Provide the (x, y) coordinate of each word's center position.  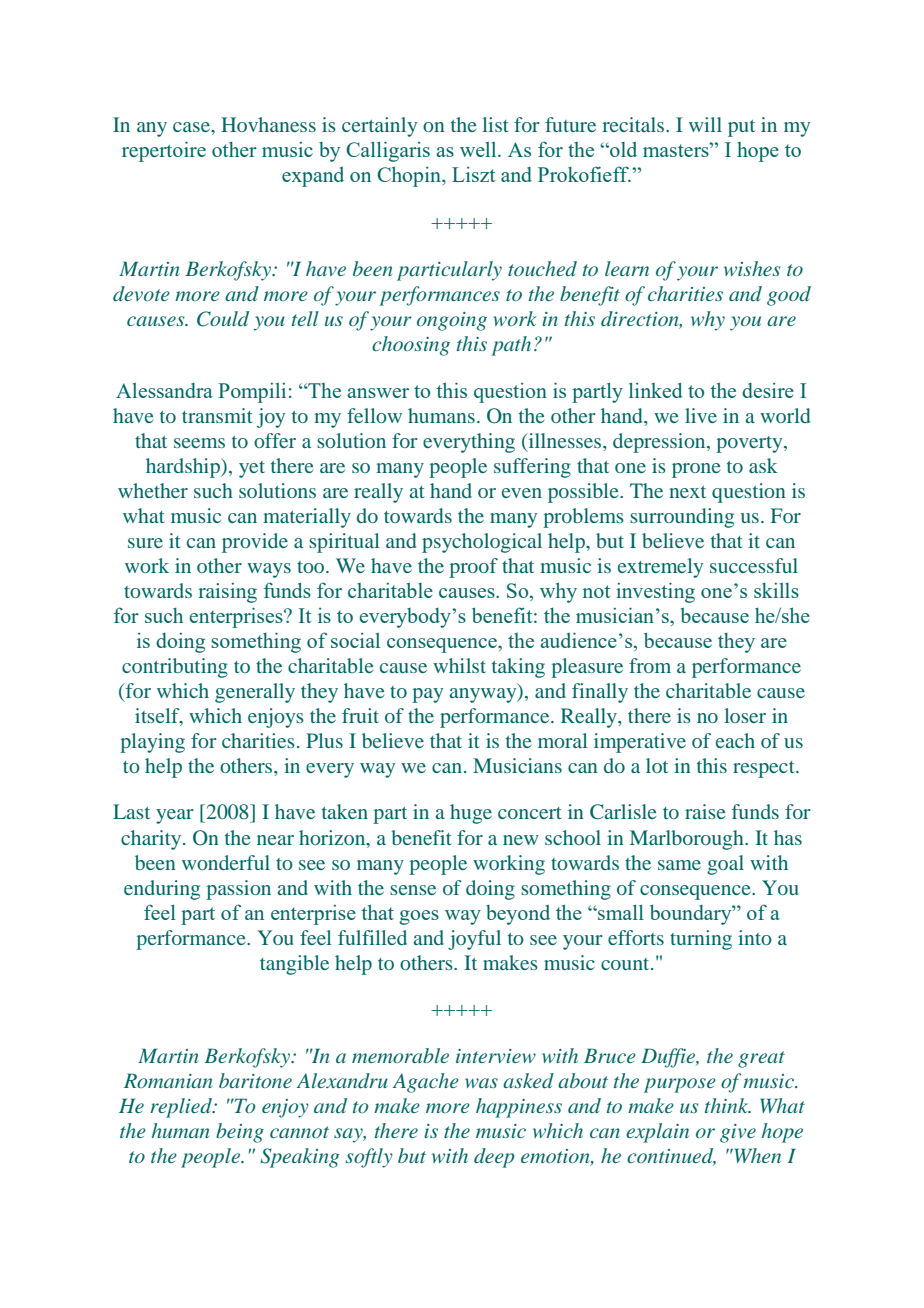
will (705, 124)
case (192, 127)
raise (705, 811)
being (240, 1133)
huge (471, 814)
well (479, 149)
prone (696, 470)
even (522, 493)
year (175, 816)
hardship (184, 468)
